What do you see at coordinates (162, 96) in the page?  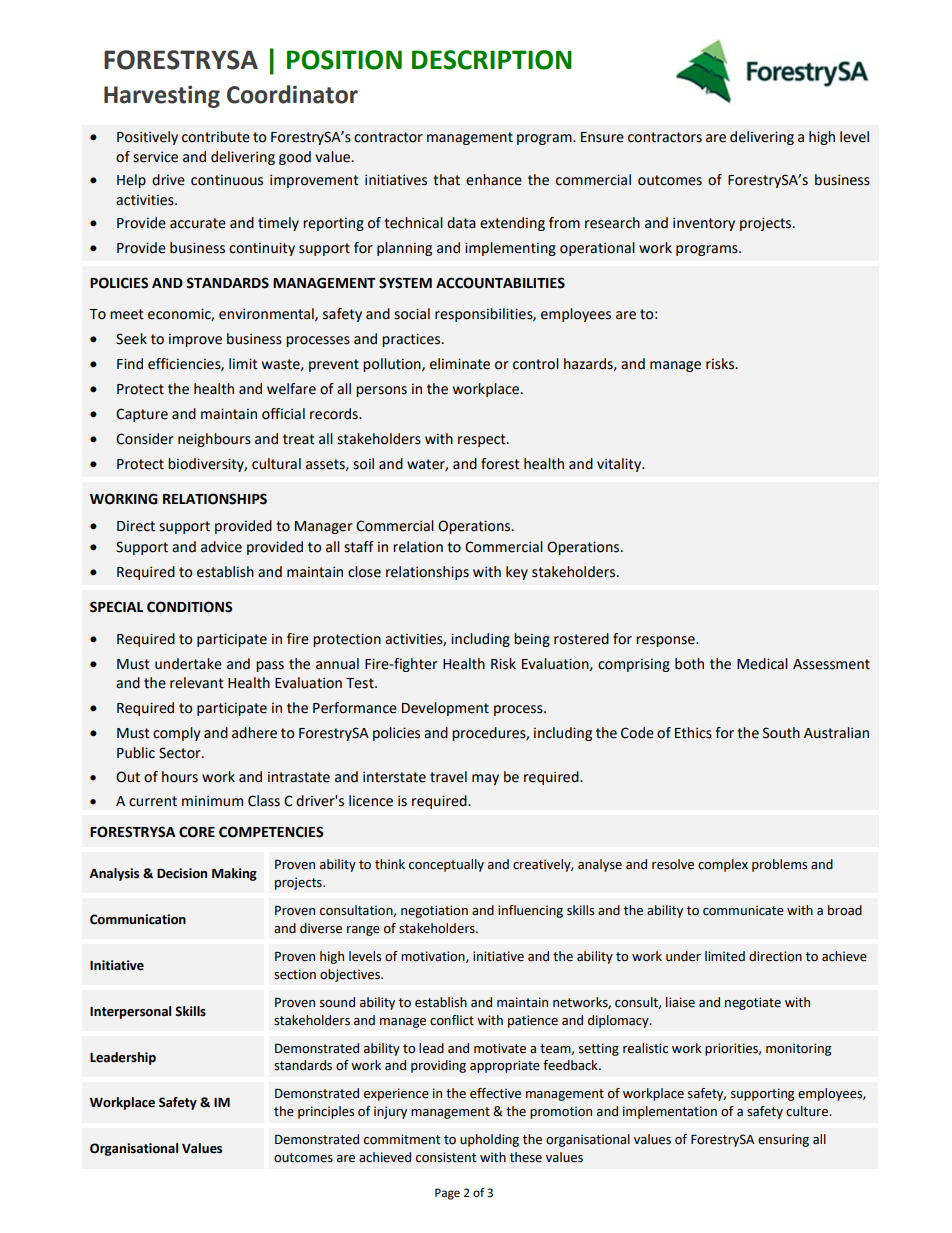 I see `Harvesting` at bounding box center [162, 96].
